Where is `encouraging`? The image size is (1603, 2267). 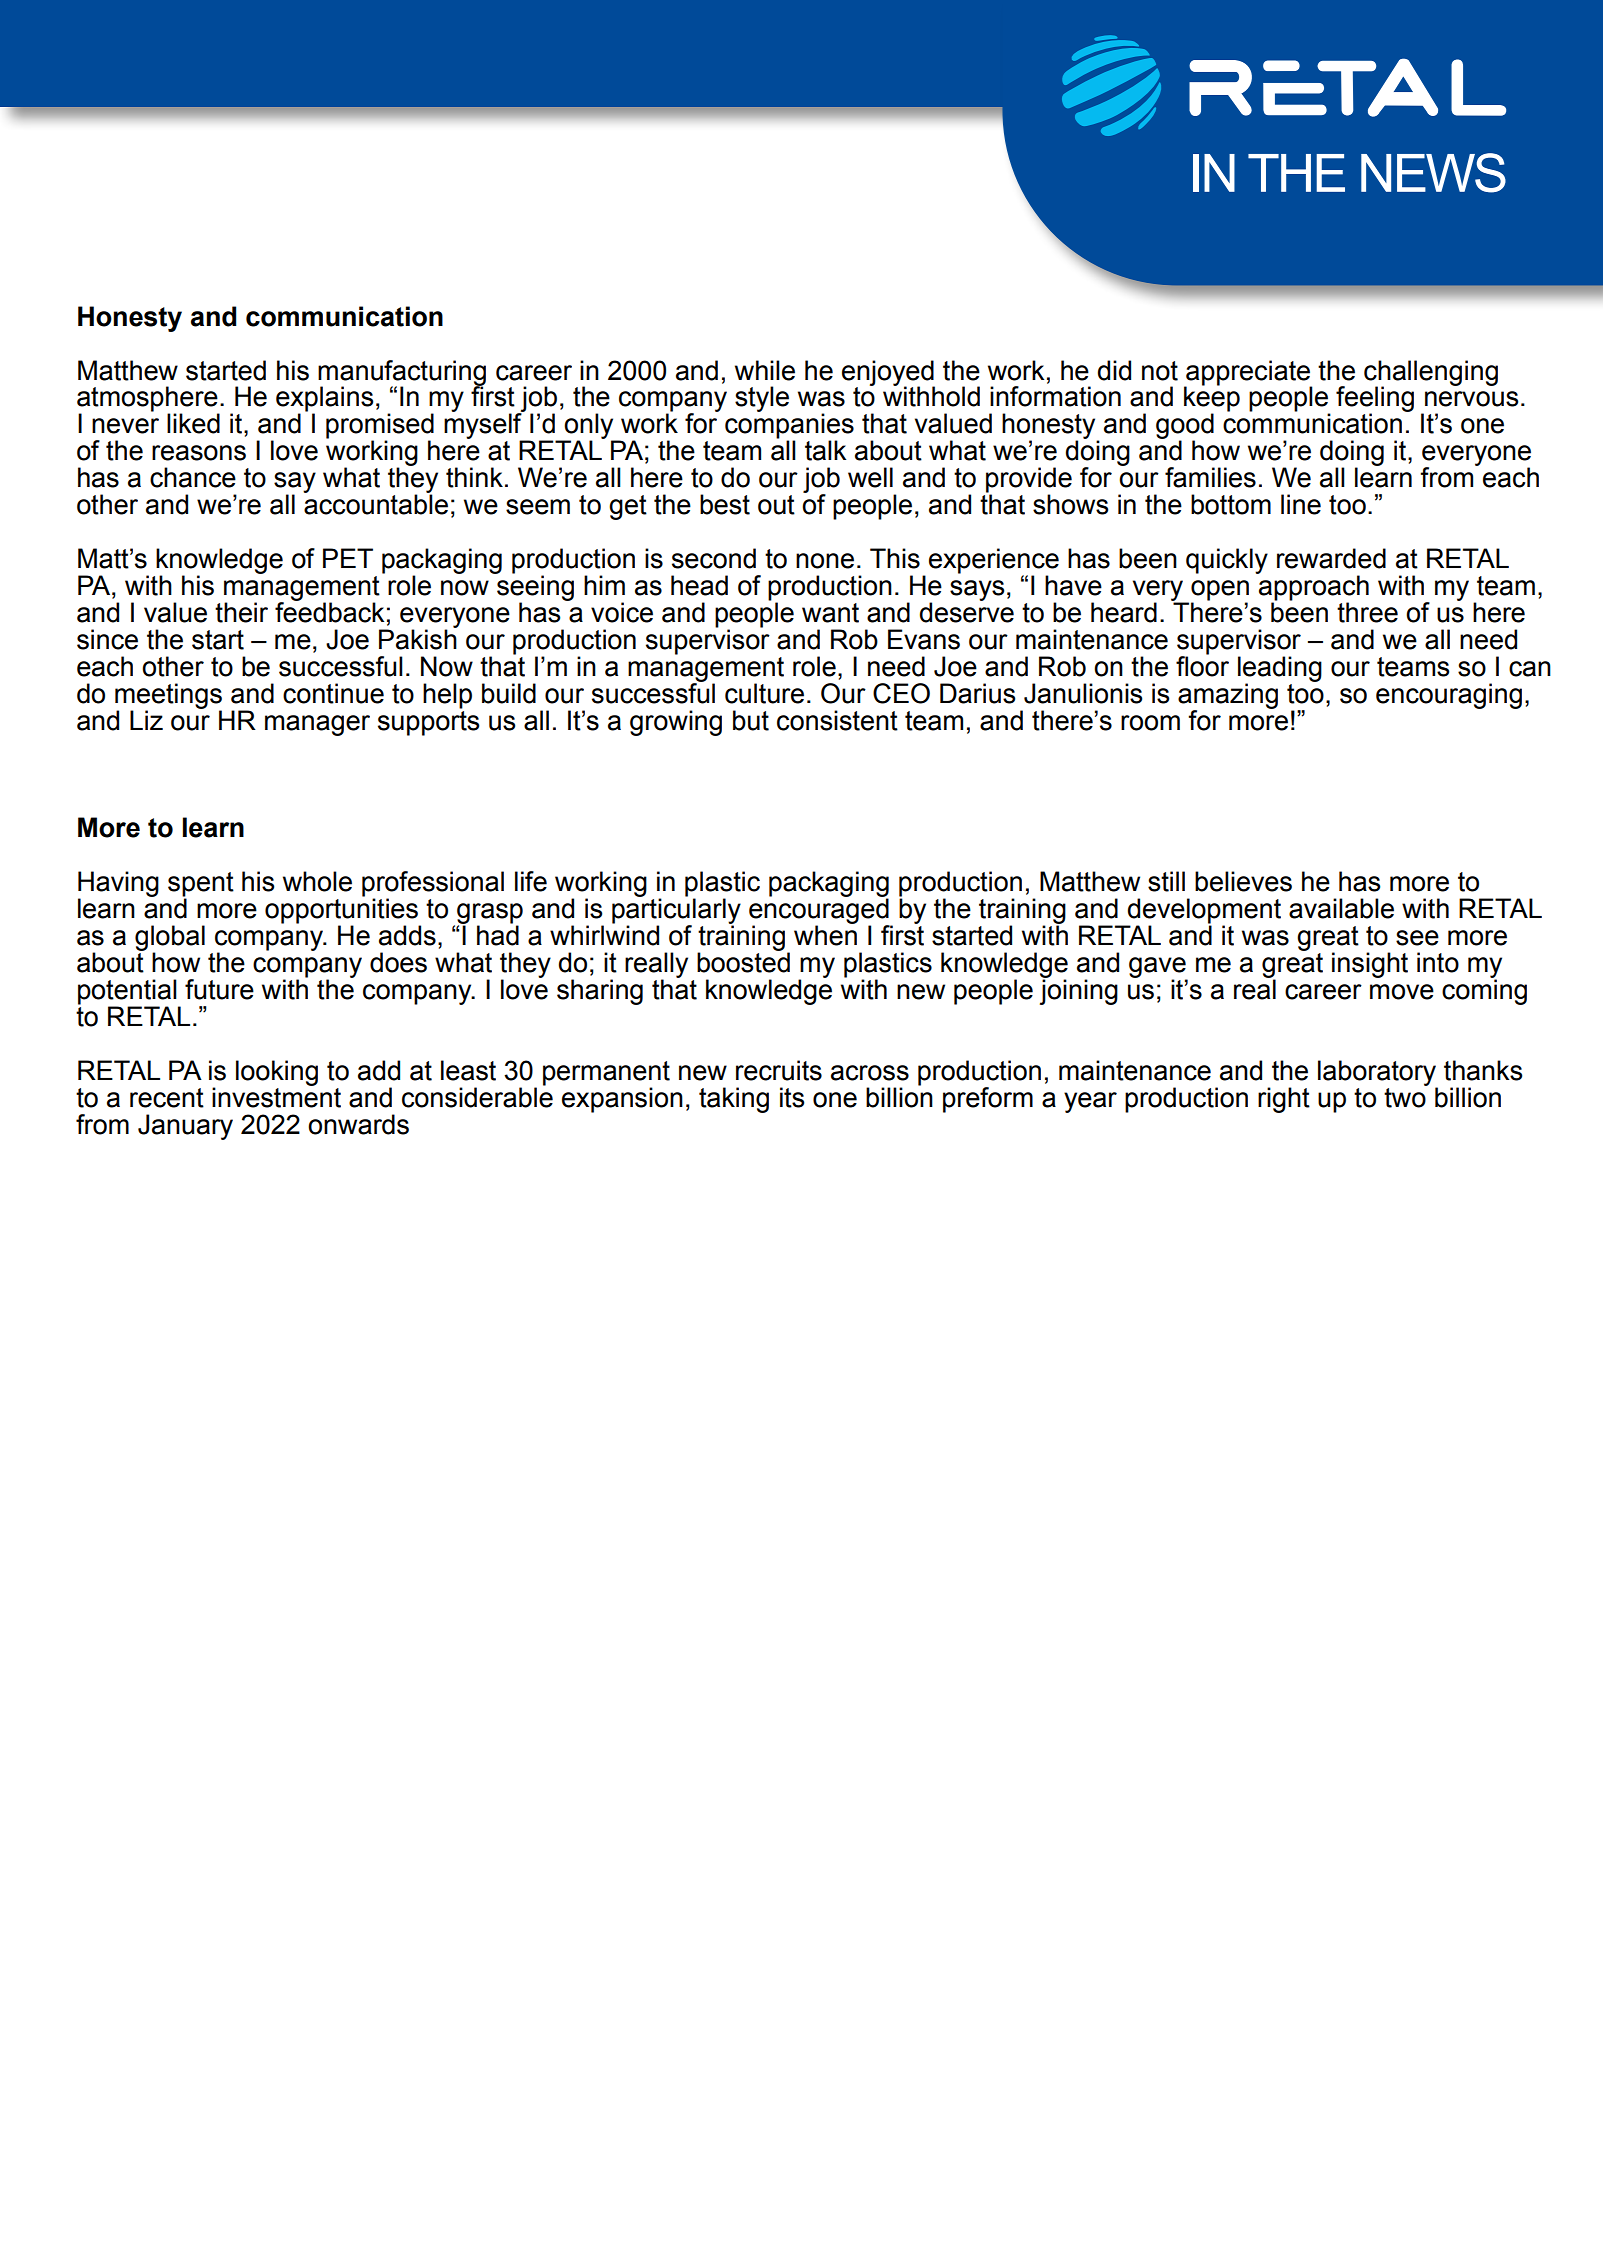
encouraging is located at coordinates (1449, 696).
